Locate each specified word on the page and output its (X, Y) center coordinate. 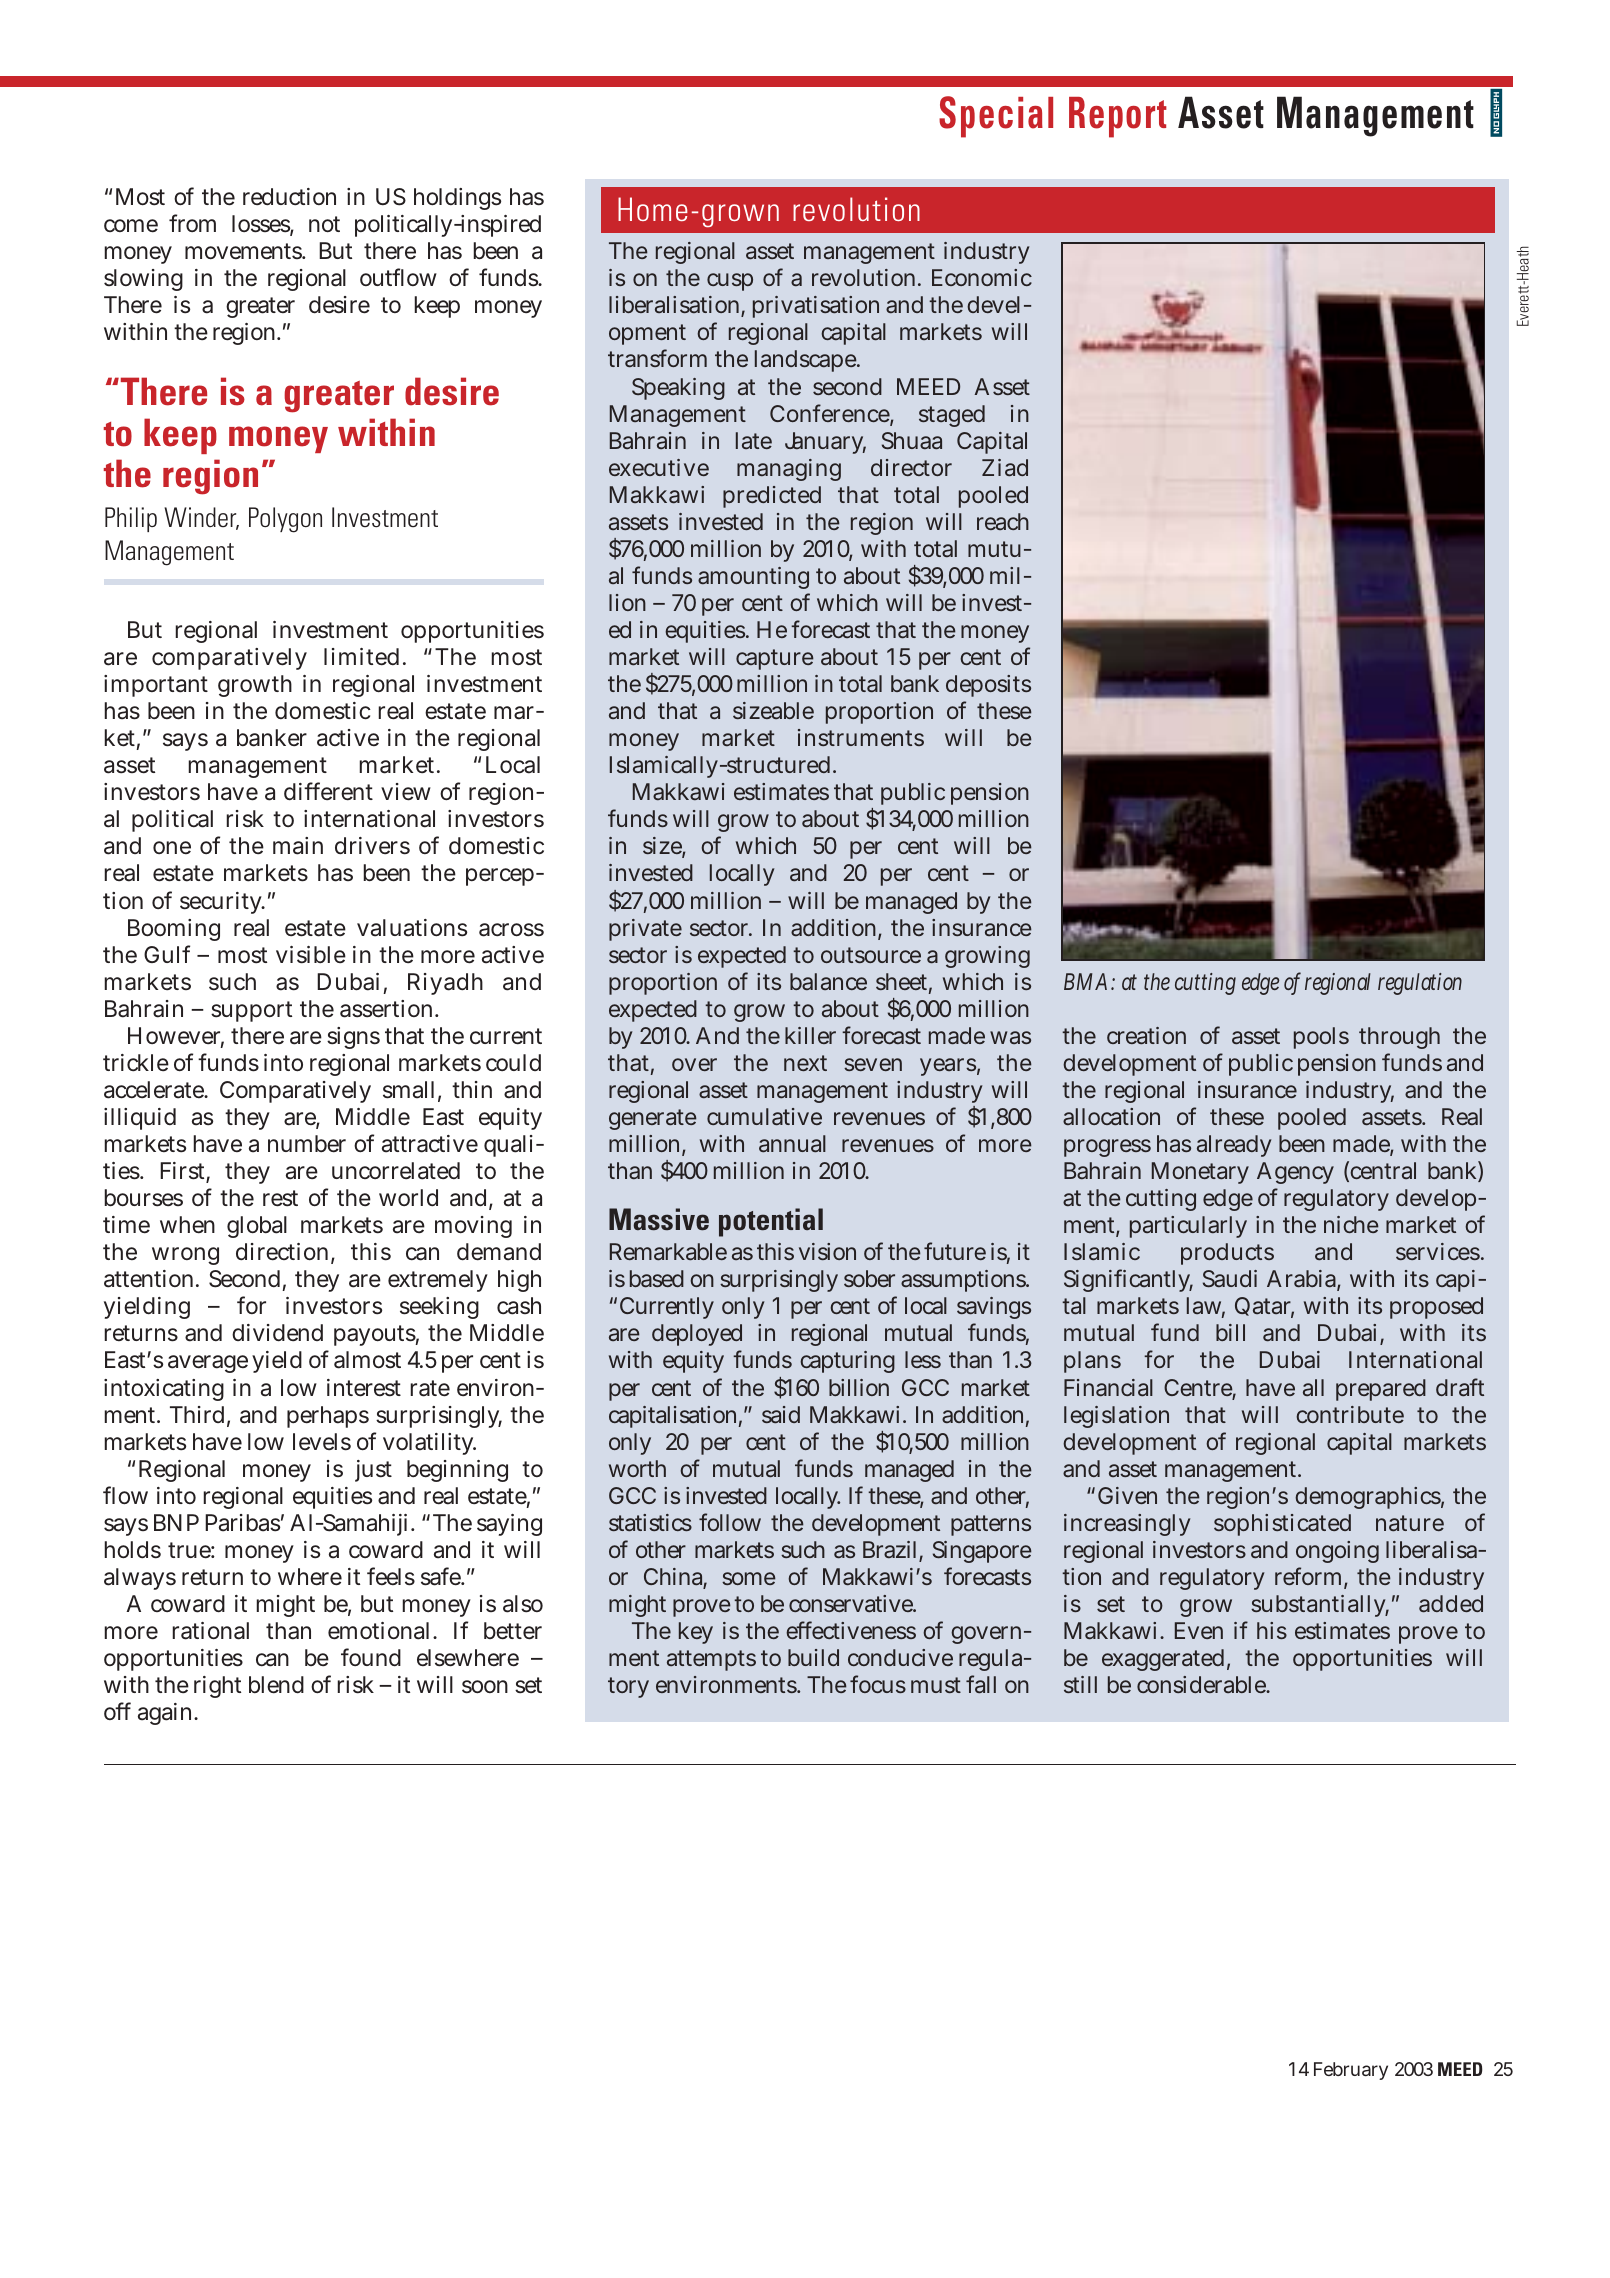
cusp (730, 282)
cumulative (764, 1117)
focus (878, 1684)
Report (1118, 117)
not (324, 224)
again (167, 1714)
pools (1321, 1038)
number (307, 1144)
